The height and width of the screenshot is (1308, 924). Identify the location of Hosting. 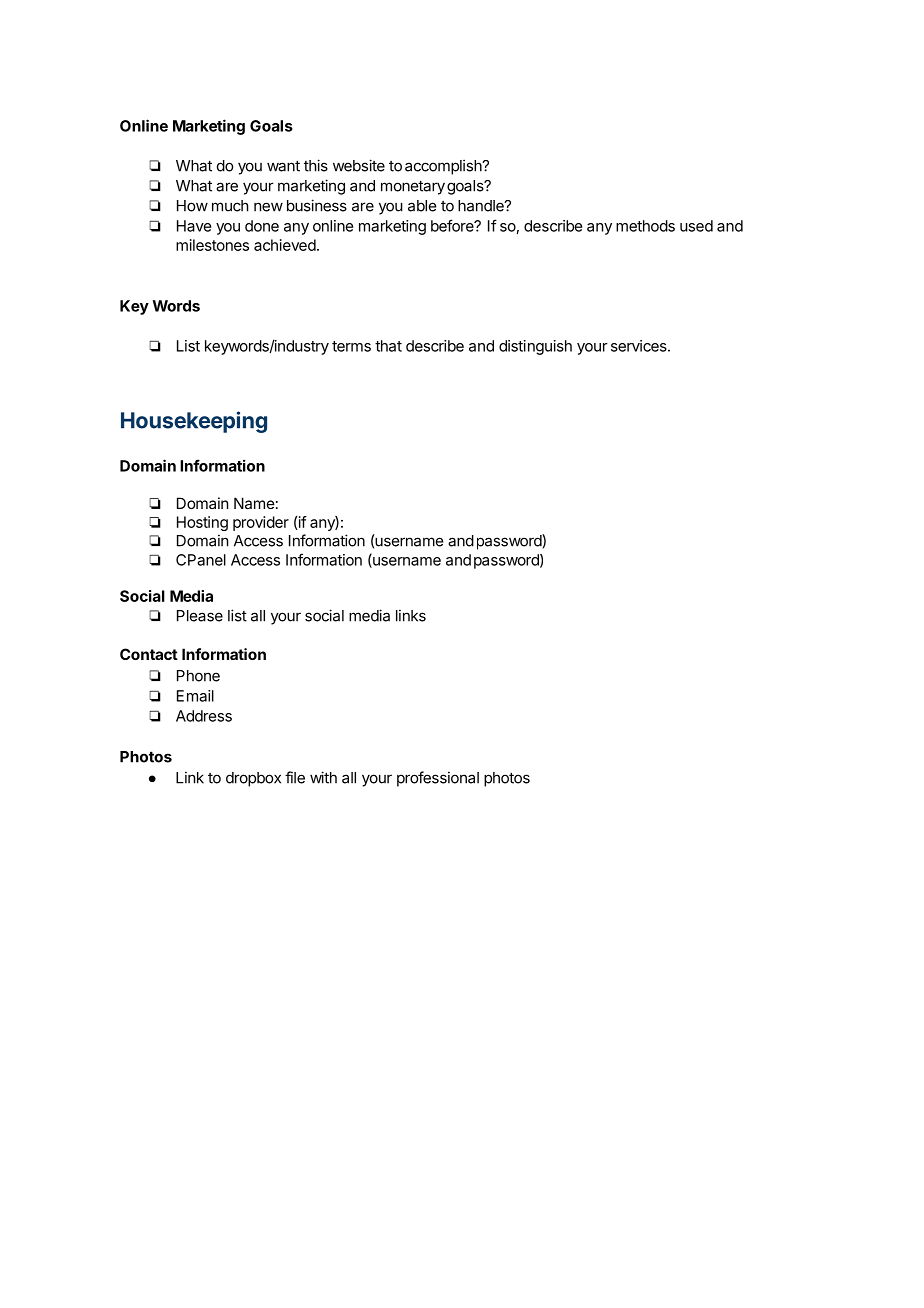
(202, 523).
